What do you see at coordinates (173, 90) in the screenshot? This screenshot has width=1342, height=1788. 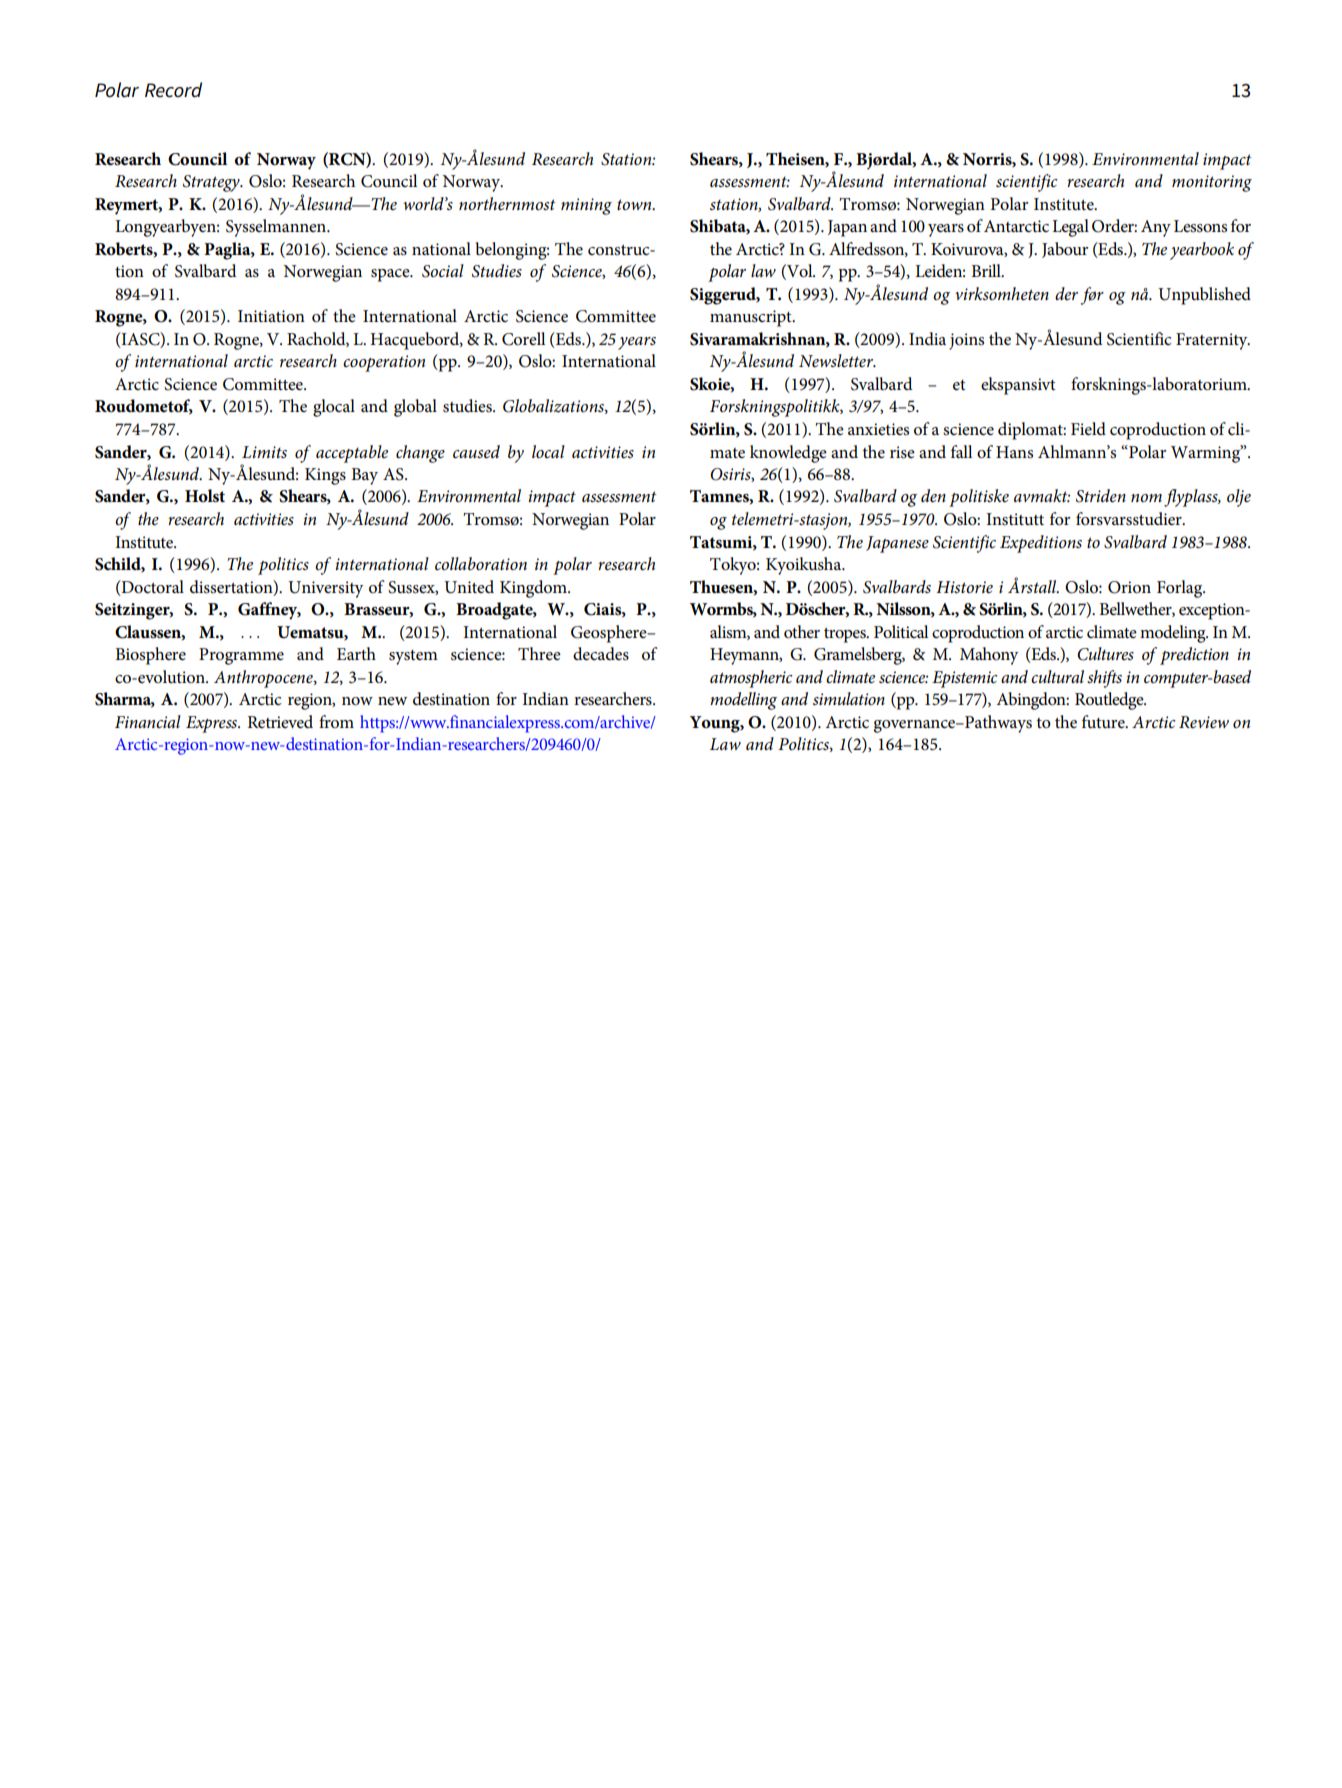 I see `Record` at bounding box center [173, 90].
